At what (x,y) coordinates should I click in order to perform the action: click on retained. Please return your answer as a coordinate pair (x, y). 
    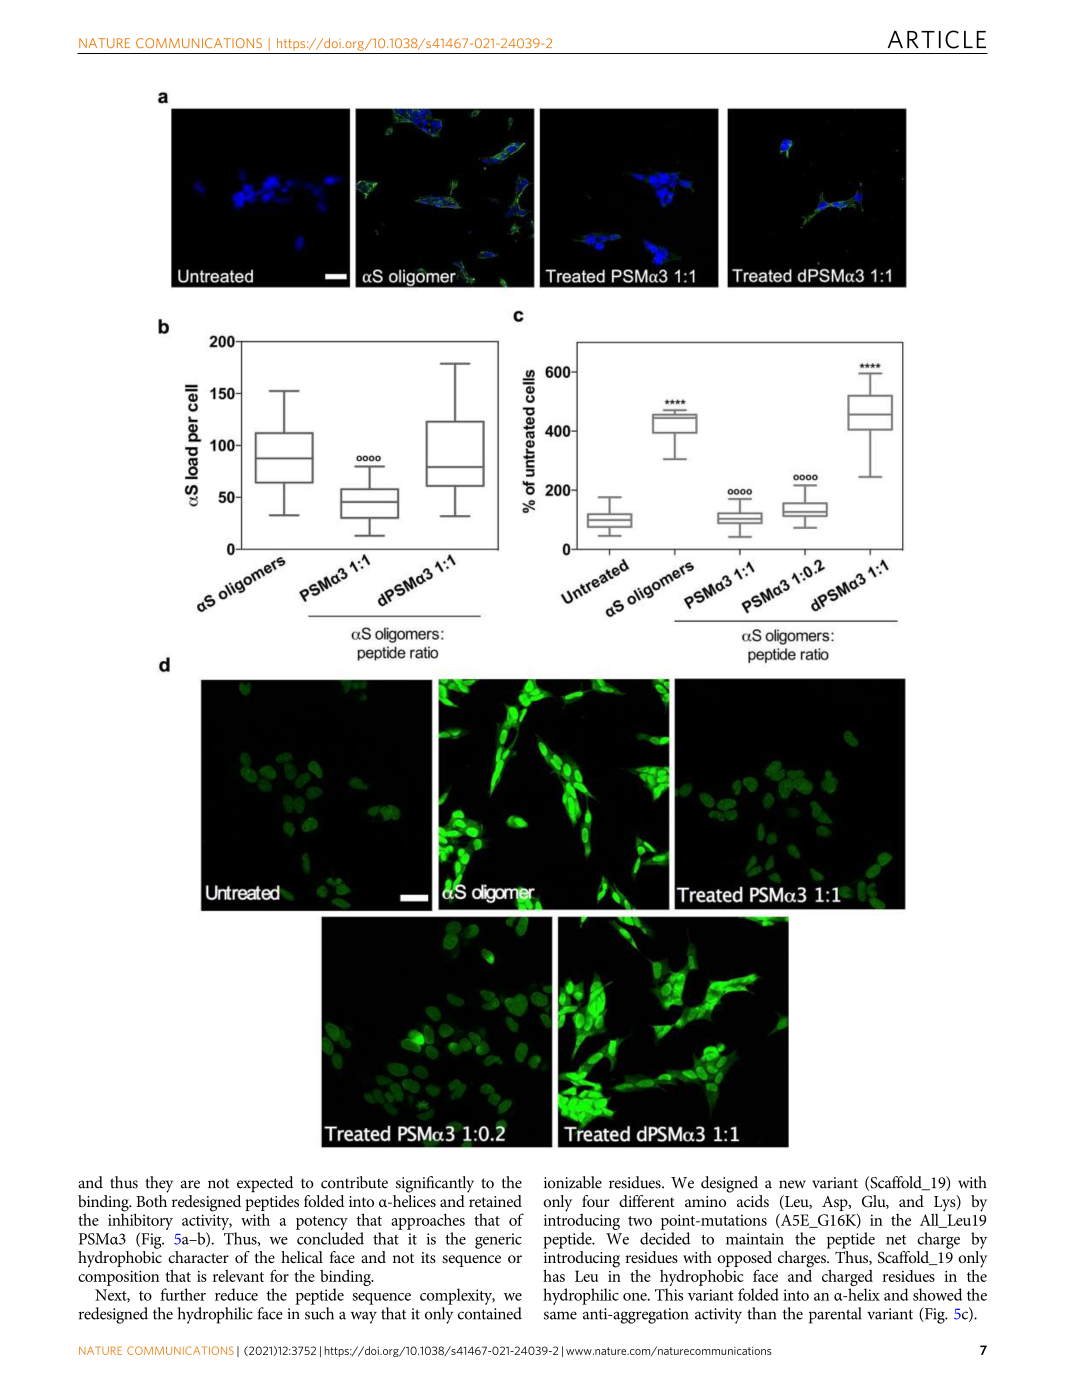
    Looking at the image, I should click on (495, 1199).
